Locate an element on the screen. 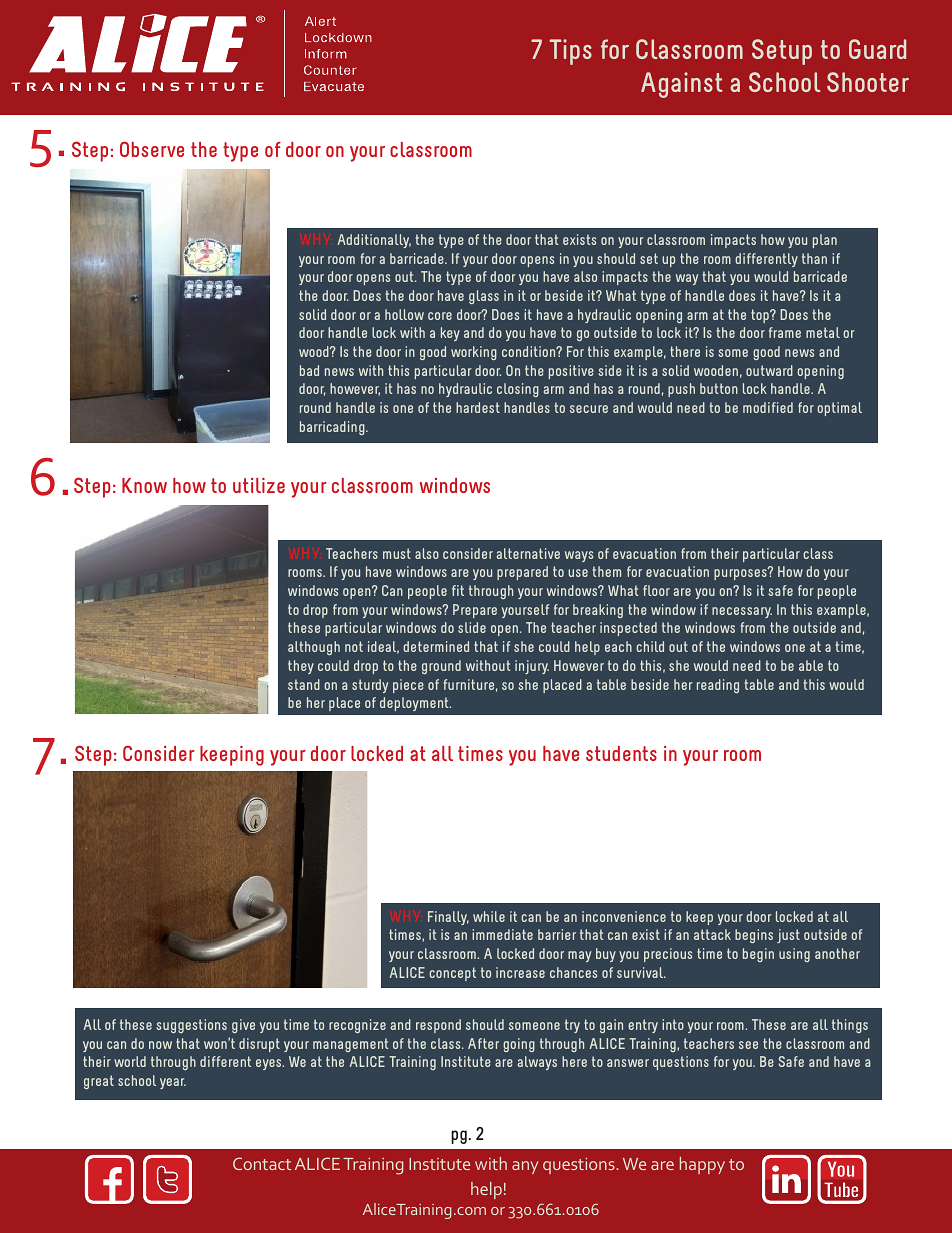 The image size is (952, 1233). Tips is located at coordinates (570, 52).
